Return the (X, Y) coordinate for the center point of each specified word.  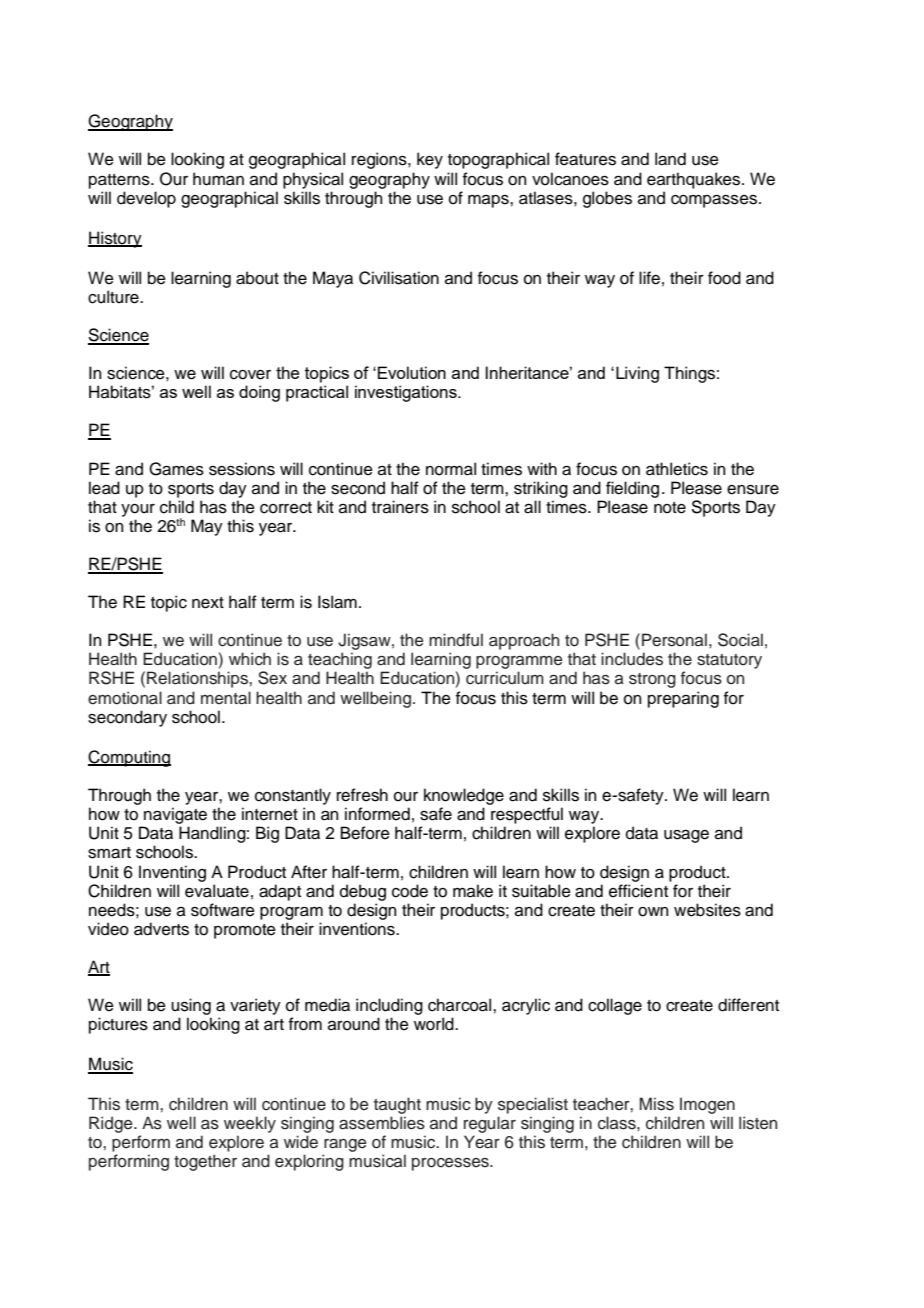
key (430, 160)
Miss (657, 1104)
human (218, 179)
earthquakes (695, 180)
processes (451, 1164)
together (205, 1162)
